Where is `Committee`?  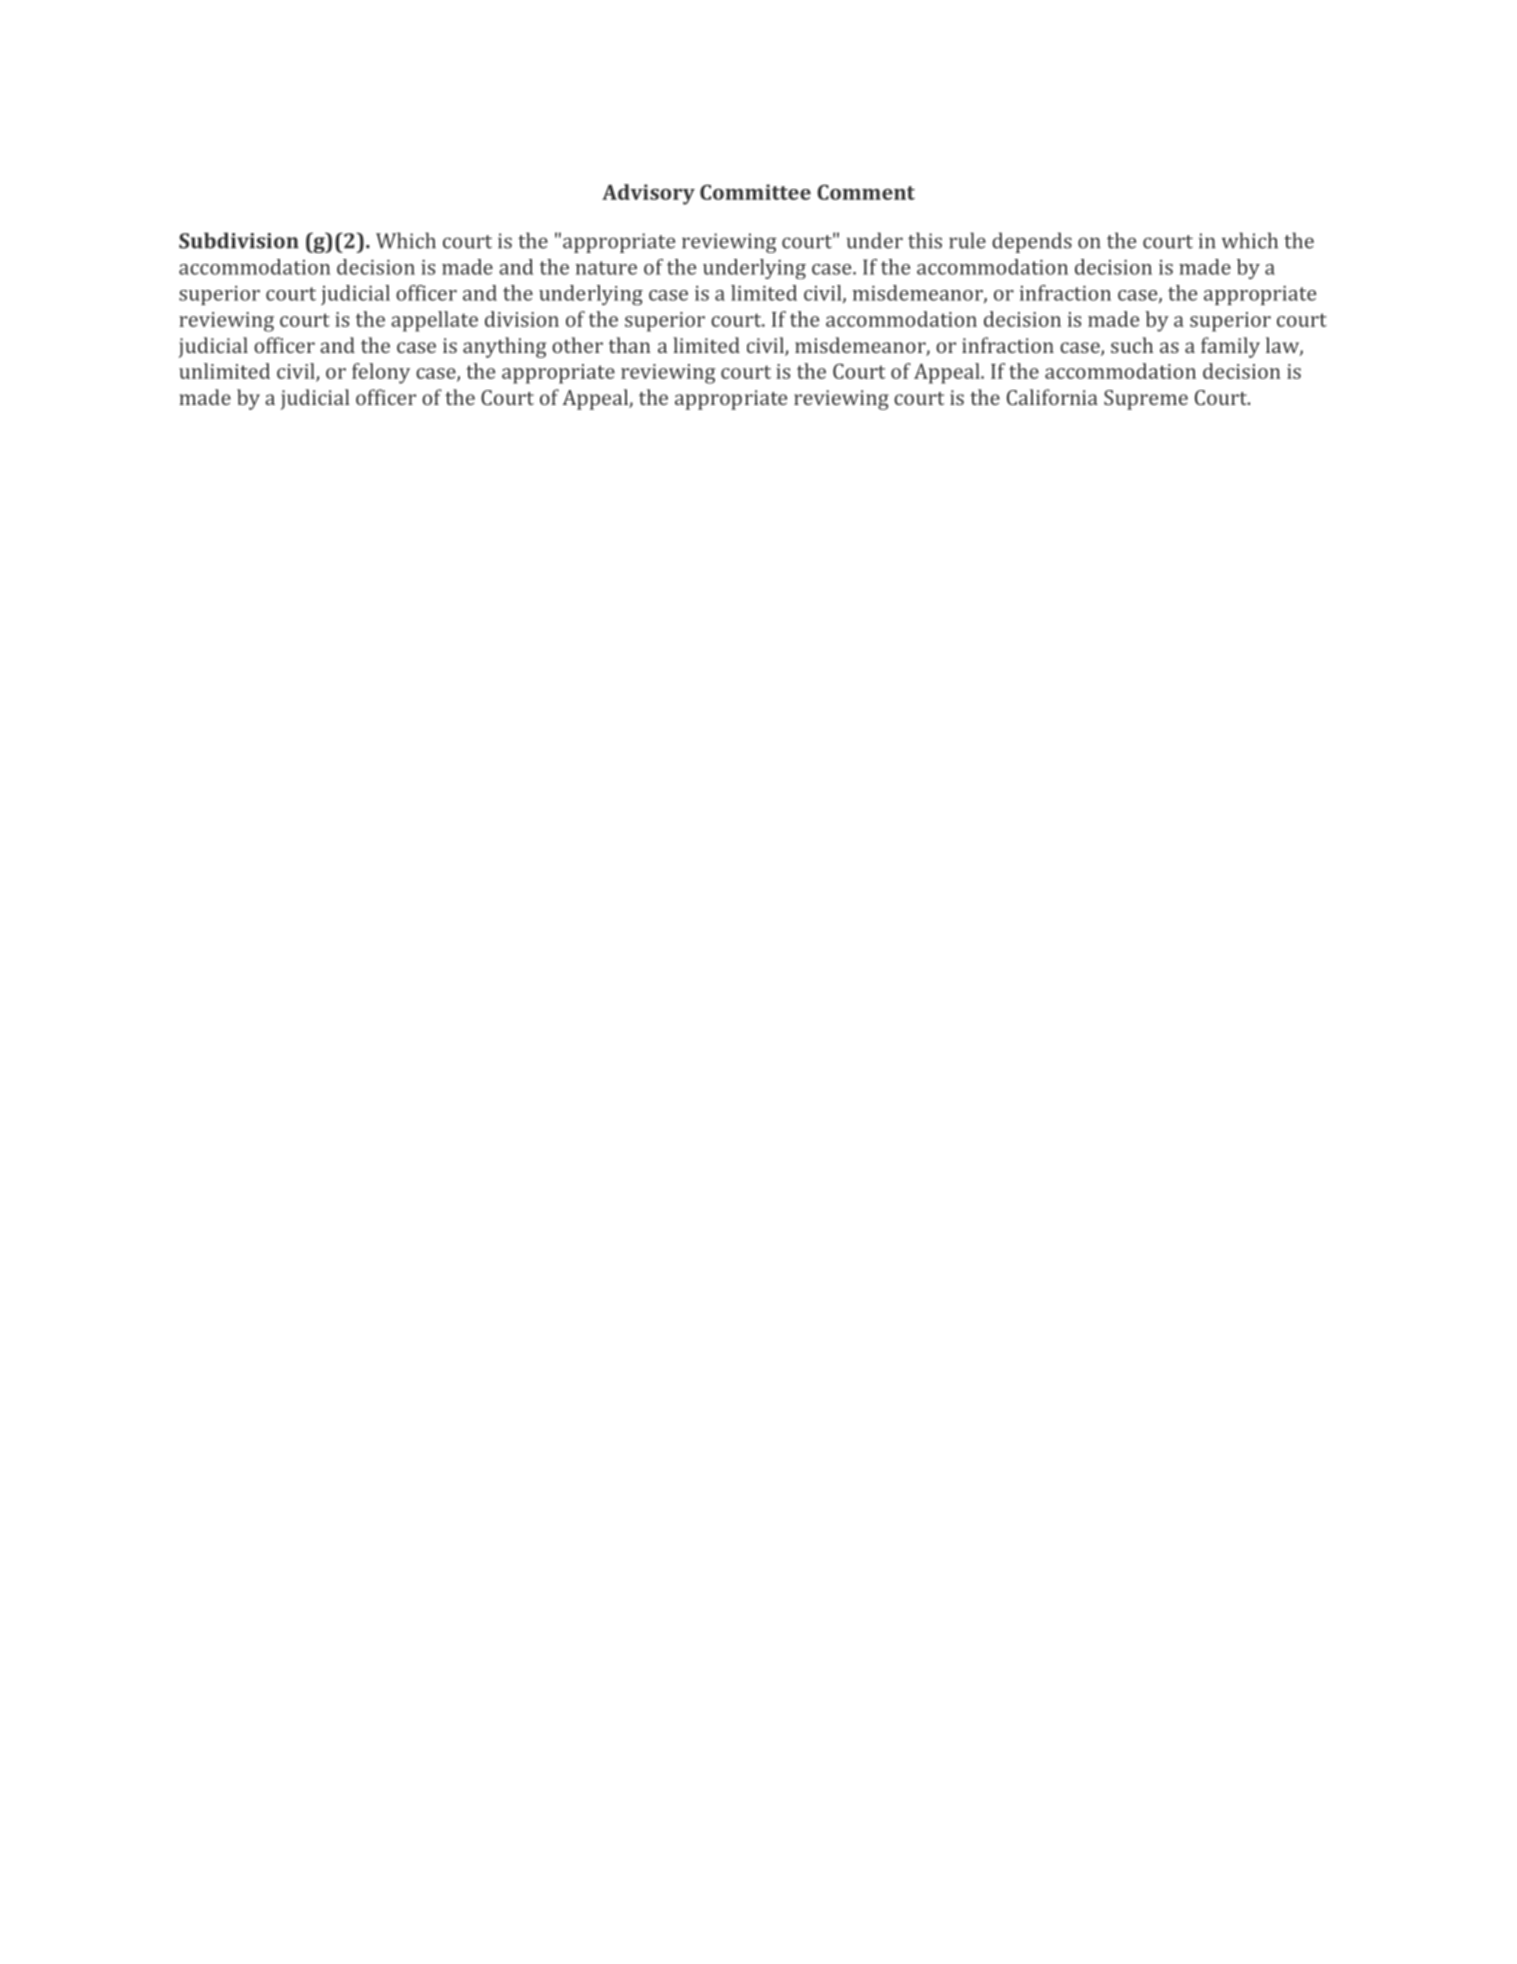
Committee is located at coordinates (755, 192).
